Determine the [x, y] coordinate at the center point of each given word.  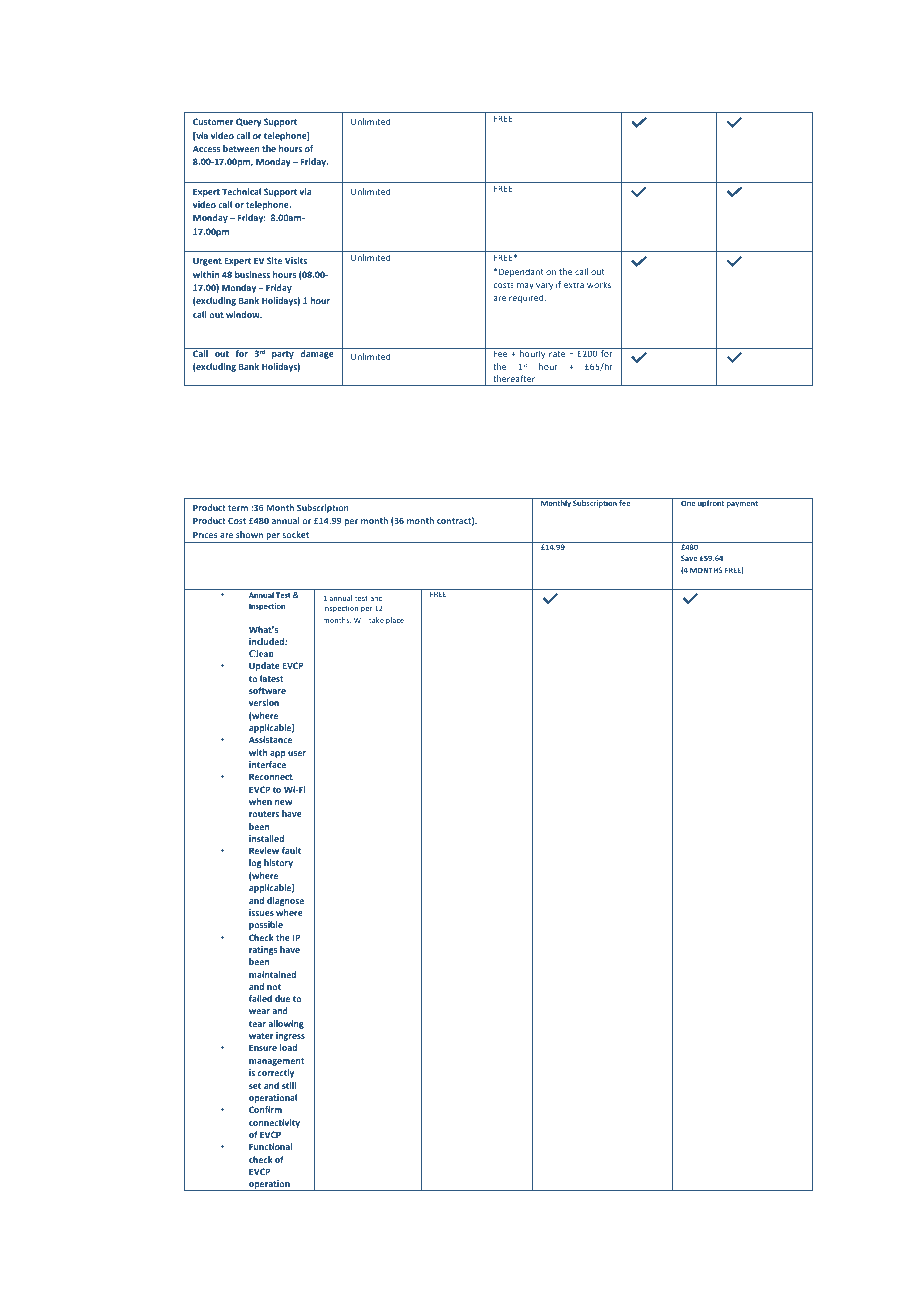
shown [249, 534]
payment [742, 504]
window [244, 314]
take [376, 620]
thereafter [514, 378]
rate [557, 354]
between [241, 148]
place [395, 621]
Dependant [521, 272]
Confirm [265, 1109]
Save [689, 558]
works [599, 284]
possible [266, 925]
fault [291, 850]
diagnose [285, 901]
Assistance [270, 739]
